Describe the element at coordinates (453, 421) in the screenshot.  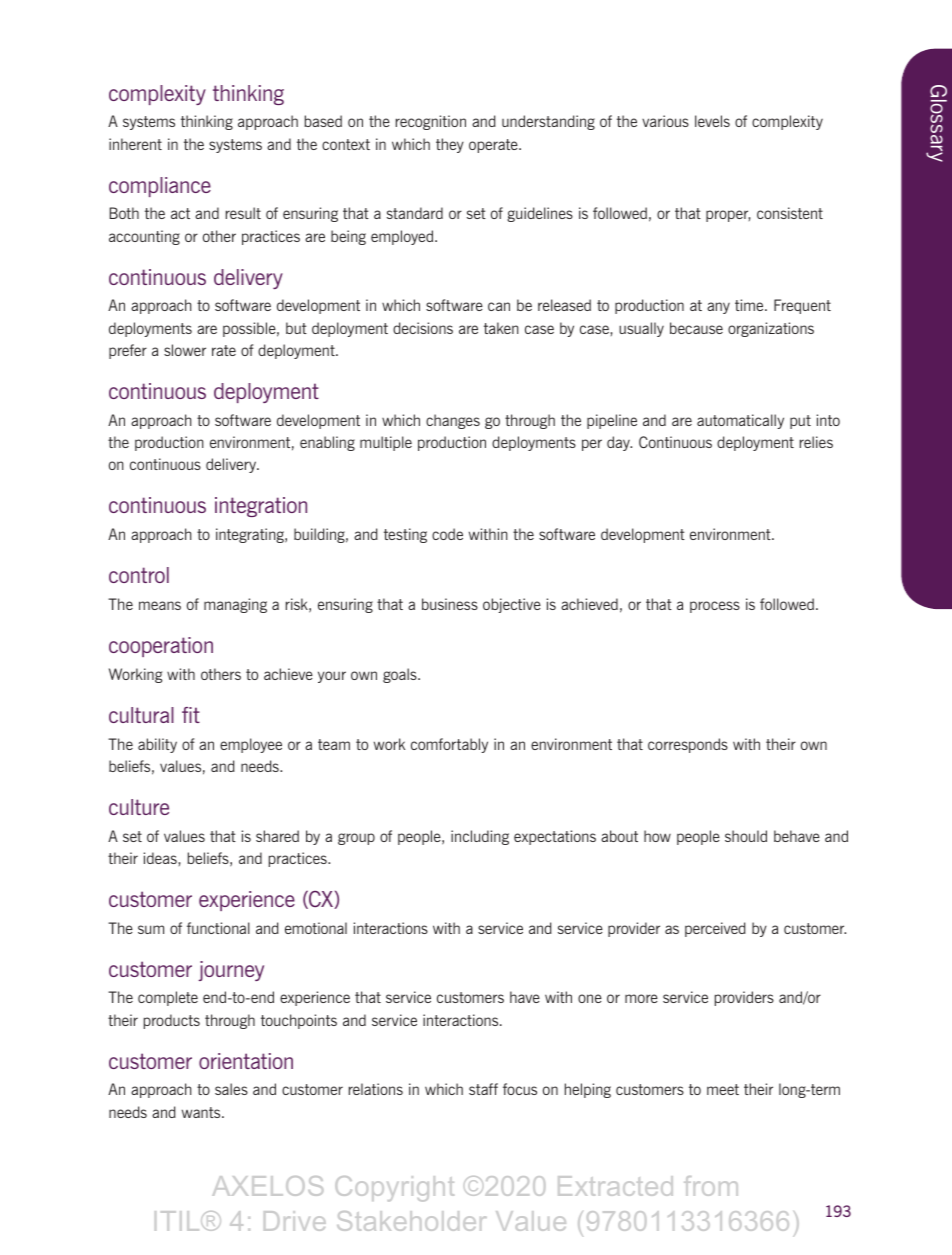
I see `changes` at that location.
